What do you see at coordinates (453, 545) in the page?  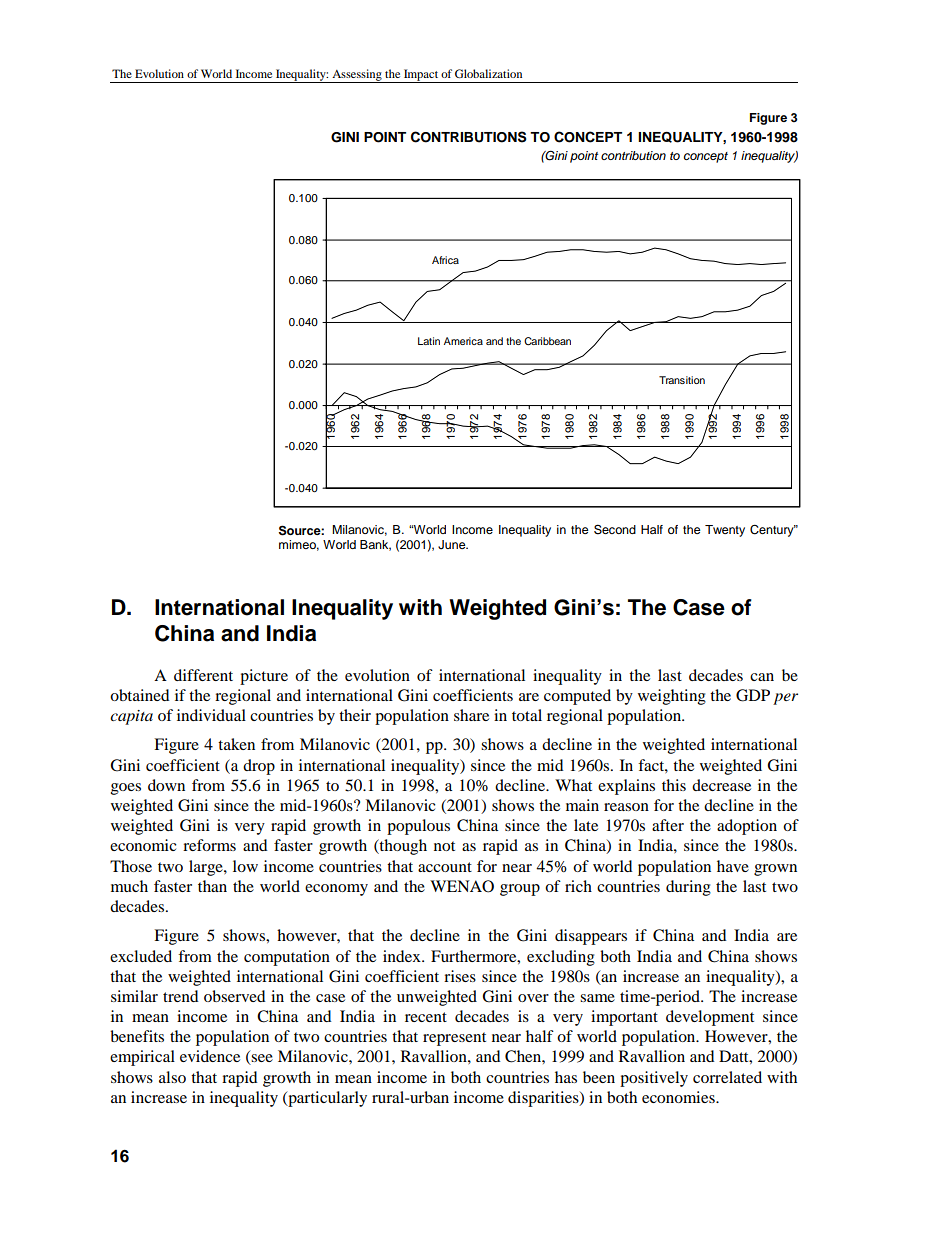 I see `June` at bounding box center [453, 545].
